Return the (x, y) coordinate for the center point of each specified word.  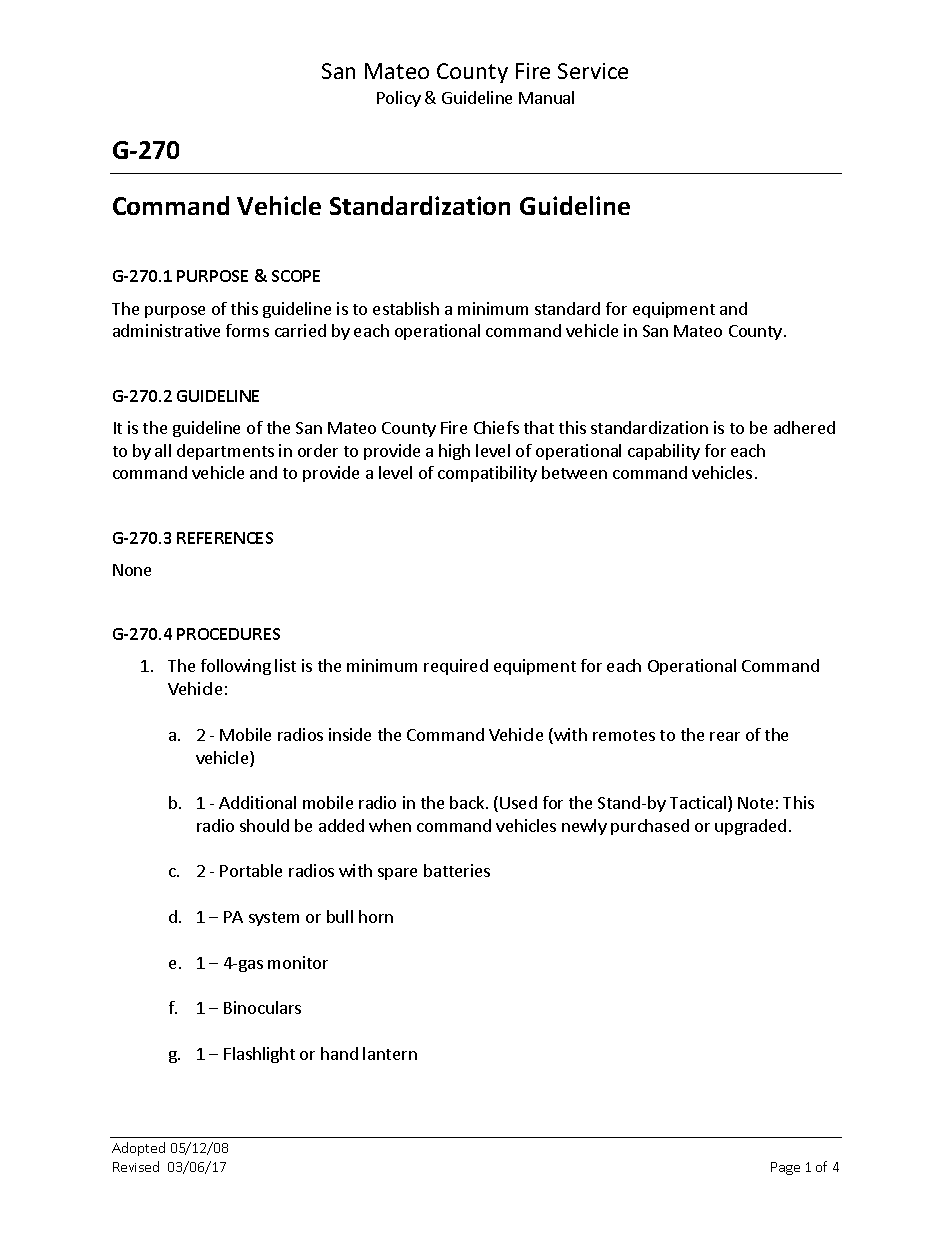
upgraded (750, 827)
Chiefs (496, 427)
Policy (399, 99)
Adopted (138, 1149)
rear (725, 736)
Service (593, 71)
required (456, 667)
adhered (804, 427)
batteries (457, 870)
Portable (251, 870)
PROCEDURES (228, 634)
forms (247, 330)
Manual (546, 97)
